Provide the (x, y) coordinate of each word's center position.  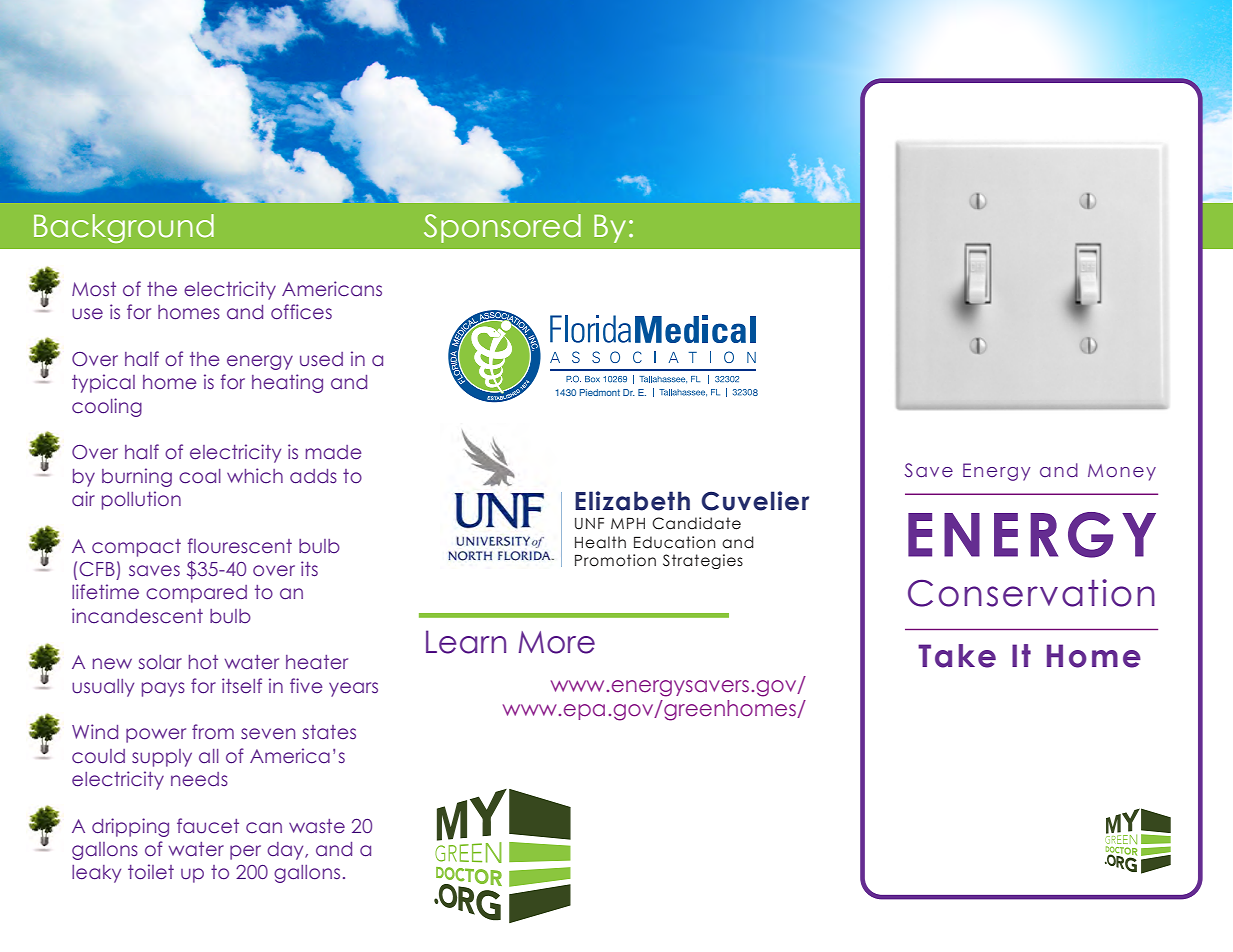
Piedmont (600, 392)
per (245, 852)
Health (600, 542)
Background (124, 228)
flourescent (240, 546)
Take (957, 656)
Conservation (1031, 593)
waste (317, 826)
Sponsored (502, 228)
